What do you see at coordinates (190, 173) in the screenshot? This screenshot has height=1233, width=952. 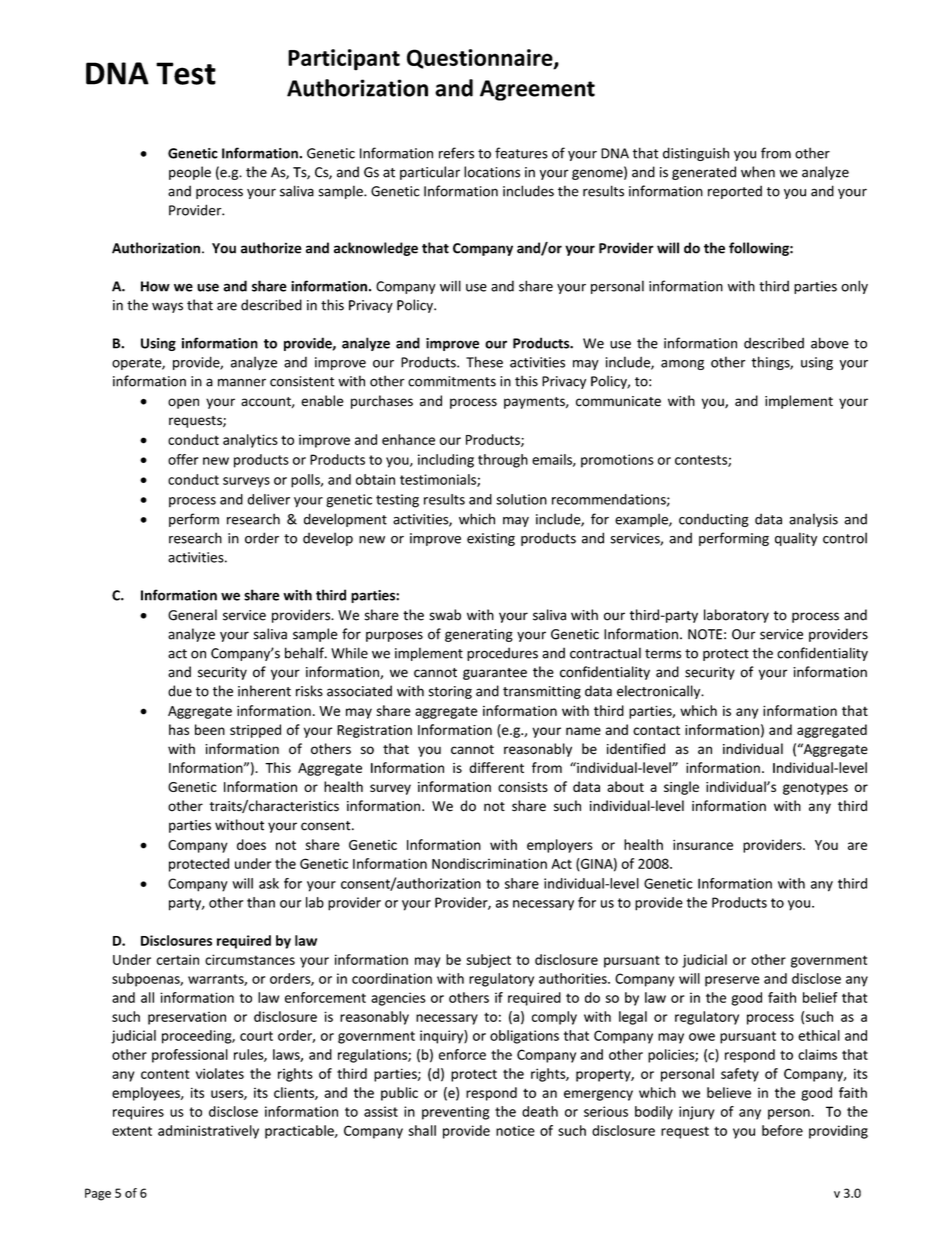 I see `people` at bounding box center [190, 173].
